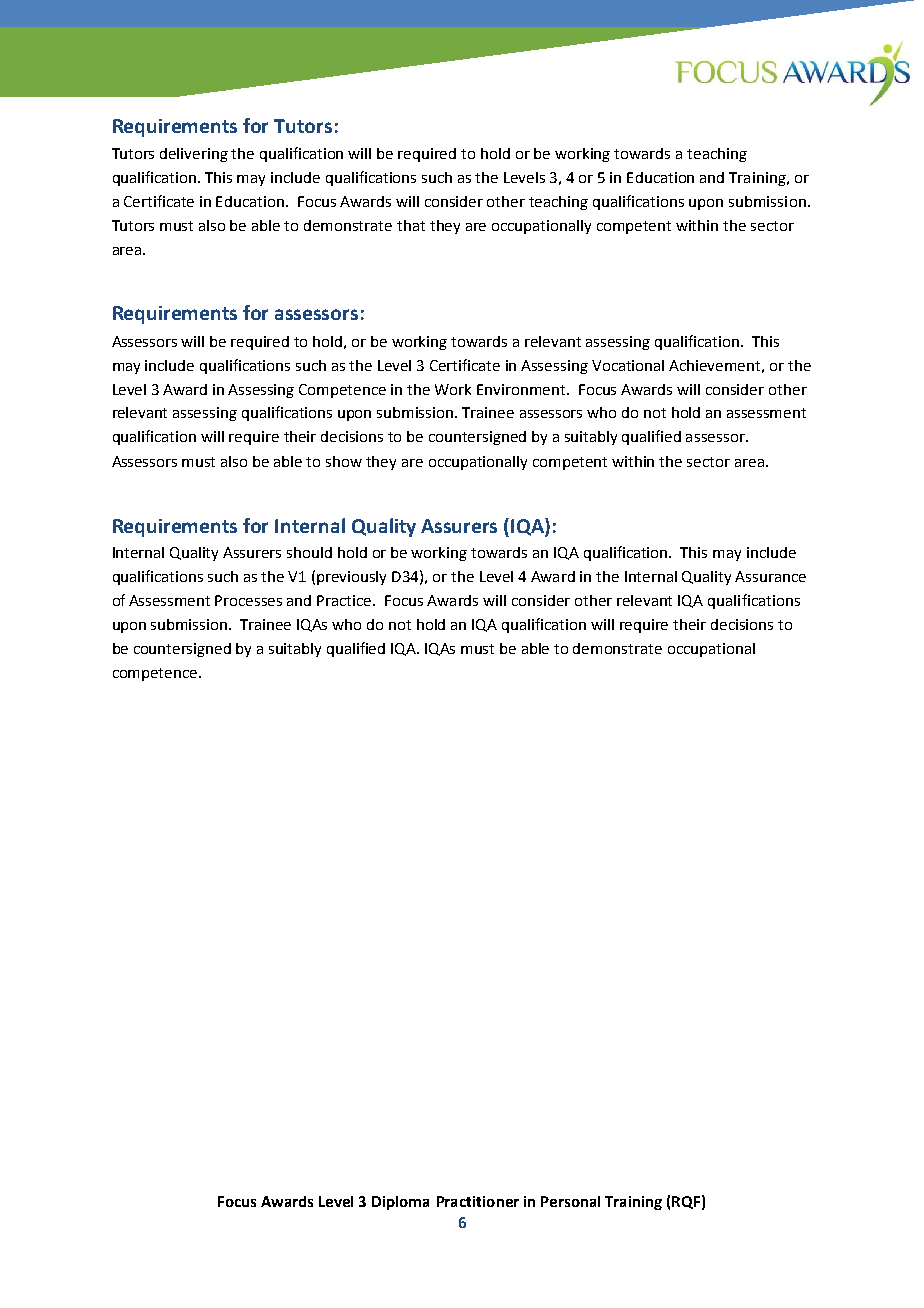 The width and height of the screenshot is (924, 1308). What do you see at coordinates (411, 225) in the screenshot?
I see `that` at bounding box center [411, 225].
